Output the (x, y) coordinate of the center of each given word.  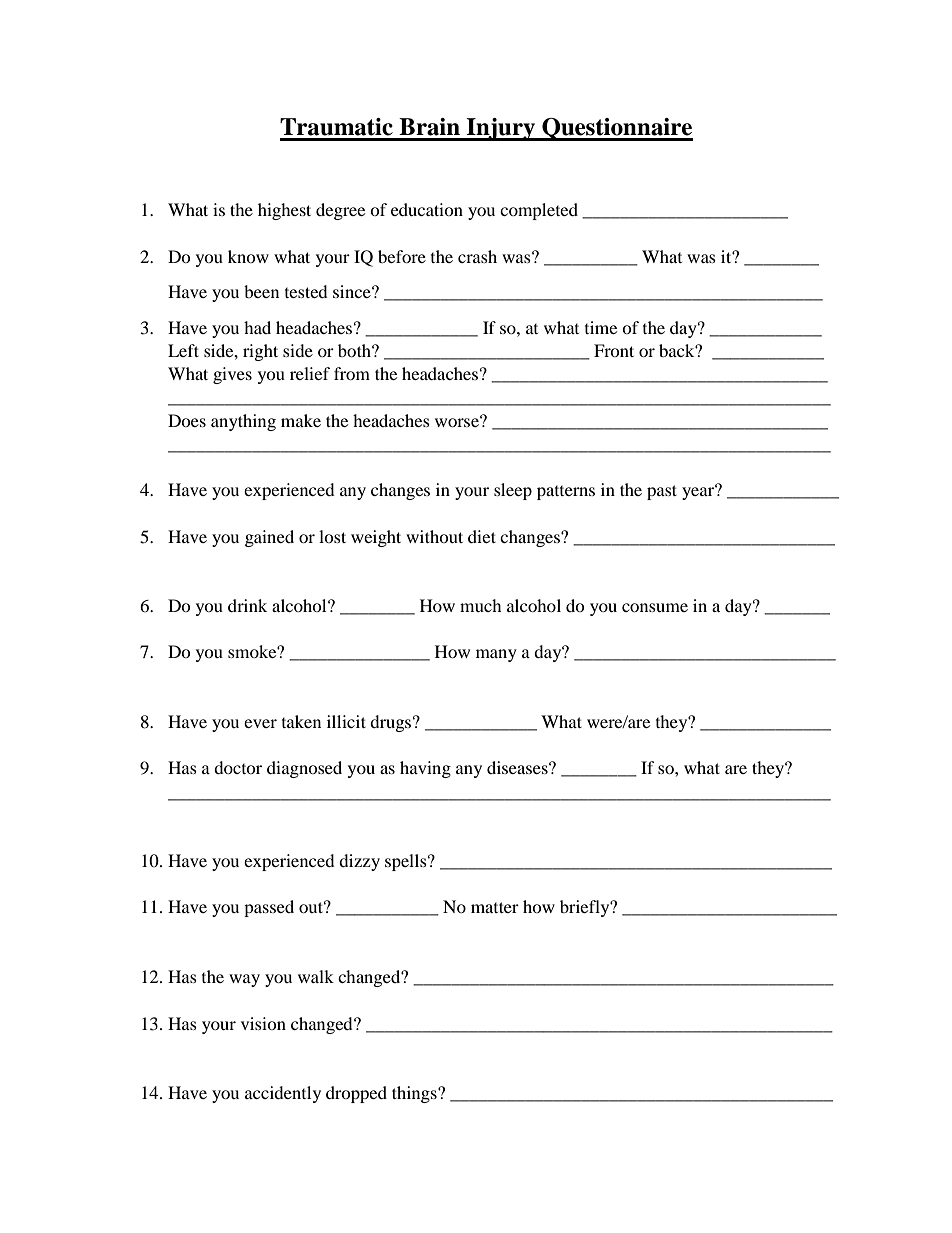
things (415, 1094)
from (352, 373)
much (481, 605)
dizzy (359, 862)
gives (232, 375)
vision (263, 1023)
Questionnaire (616, 129)
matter (495, 907)
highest (284, 211)
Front (614, 350)
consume (655, 607)
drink (247, 605)
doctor (238, 767)
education (427, 209)
